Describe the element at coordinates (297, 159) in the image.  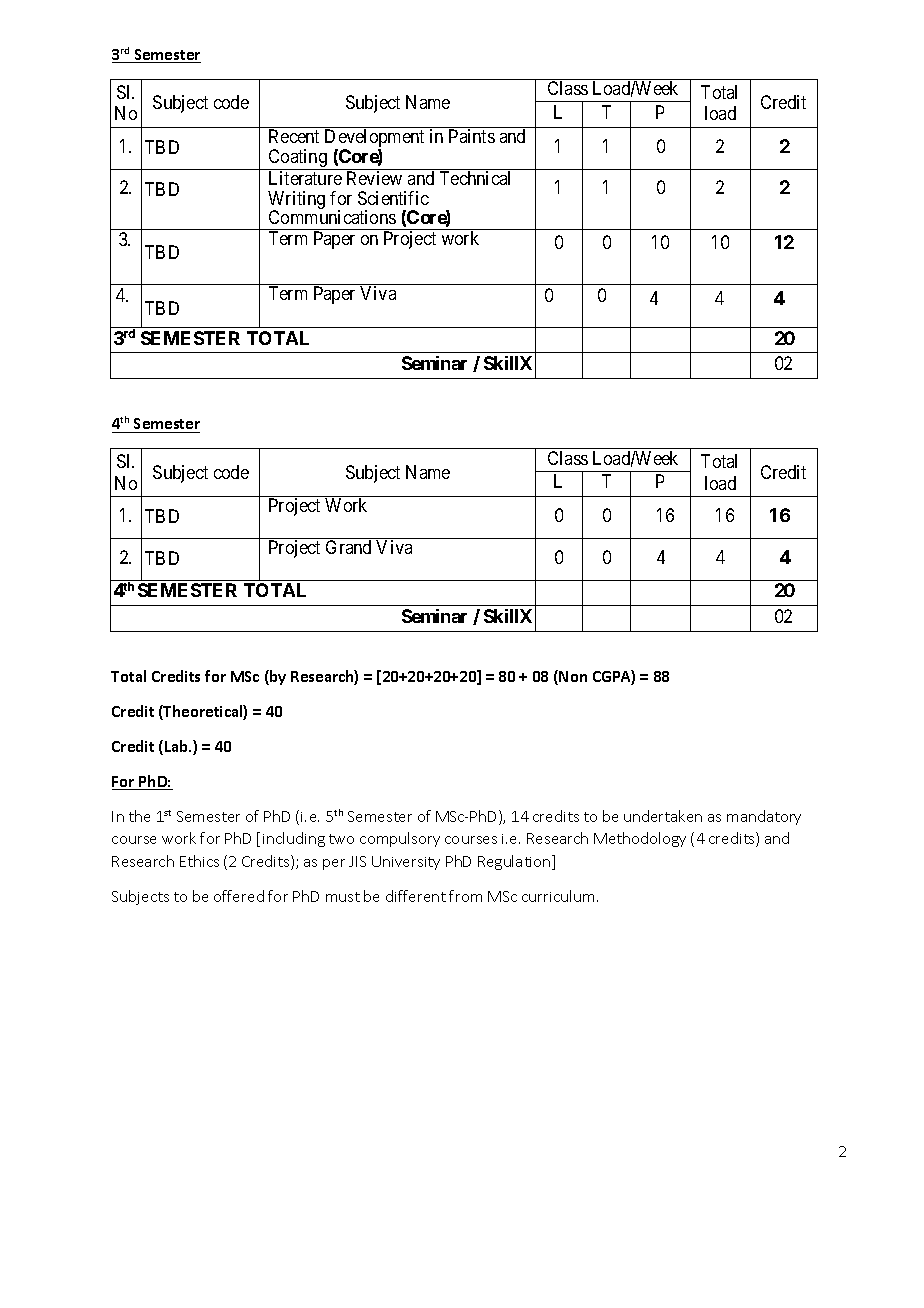
I see `Coating` at that location.
